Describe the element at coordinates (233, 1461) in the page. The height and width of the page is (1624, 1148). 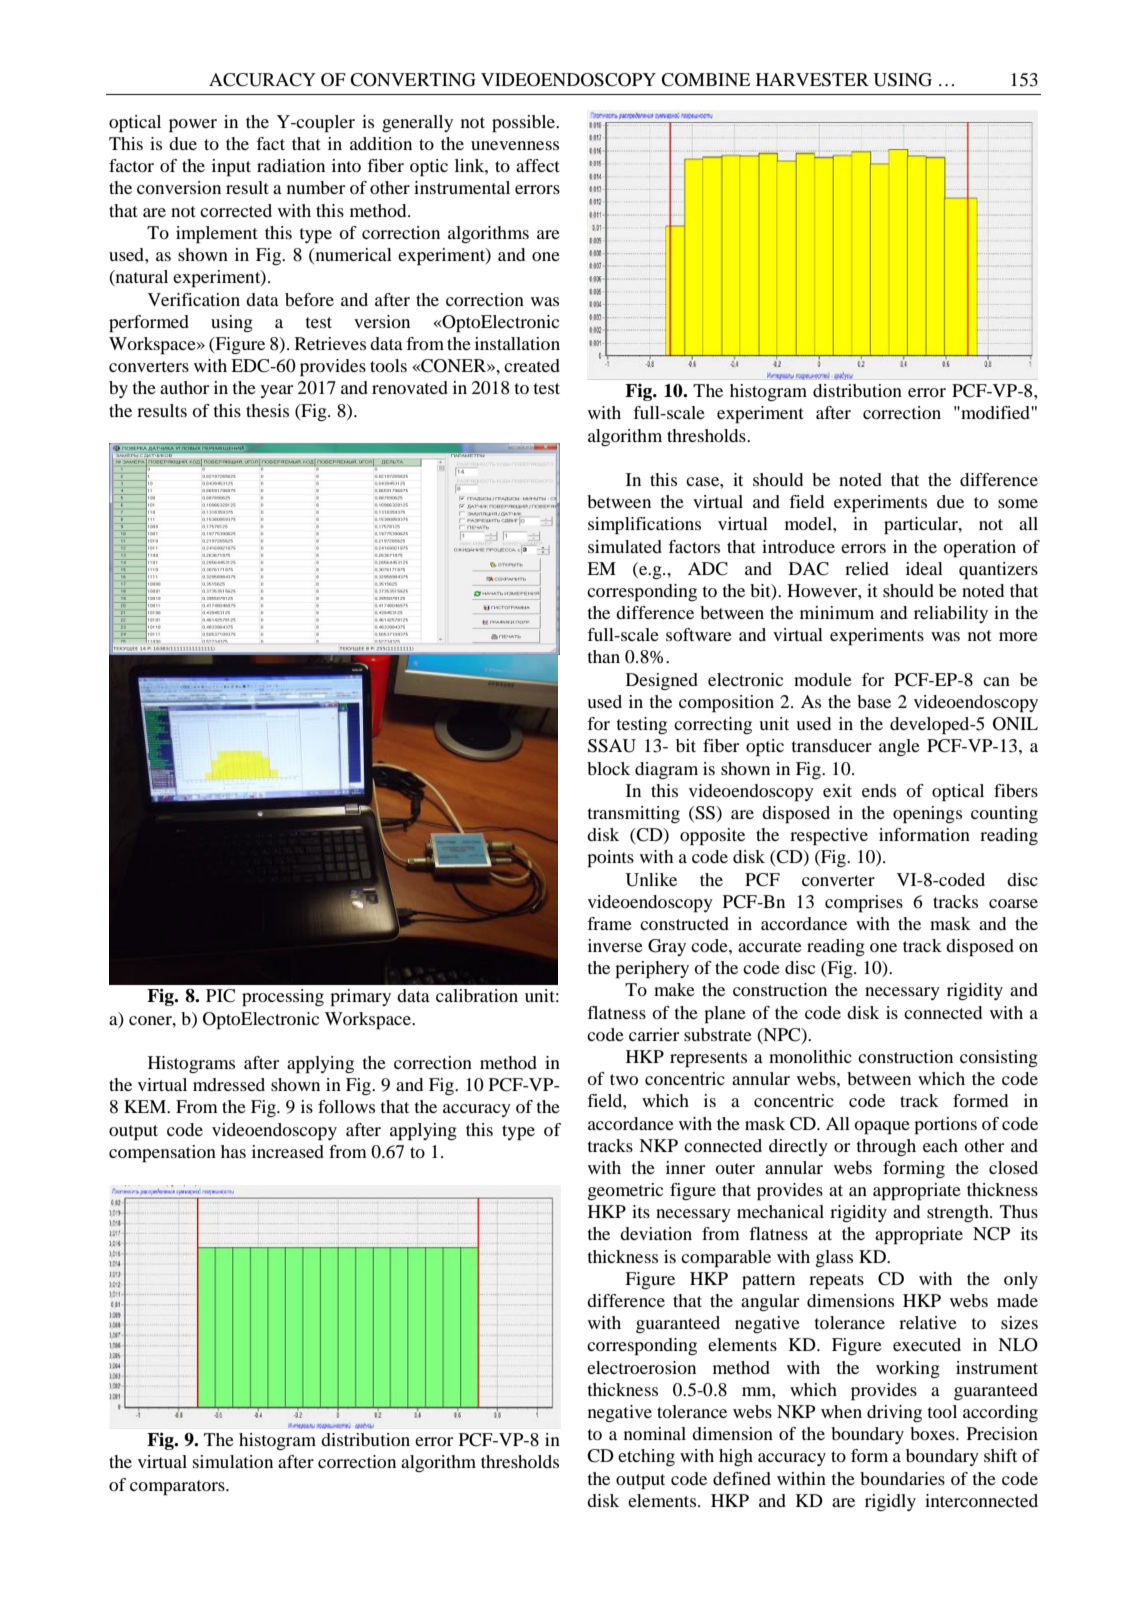
I see `simulation` at that location.
